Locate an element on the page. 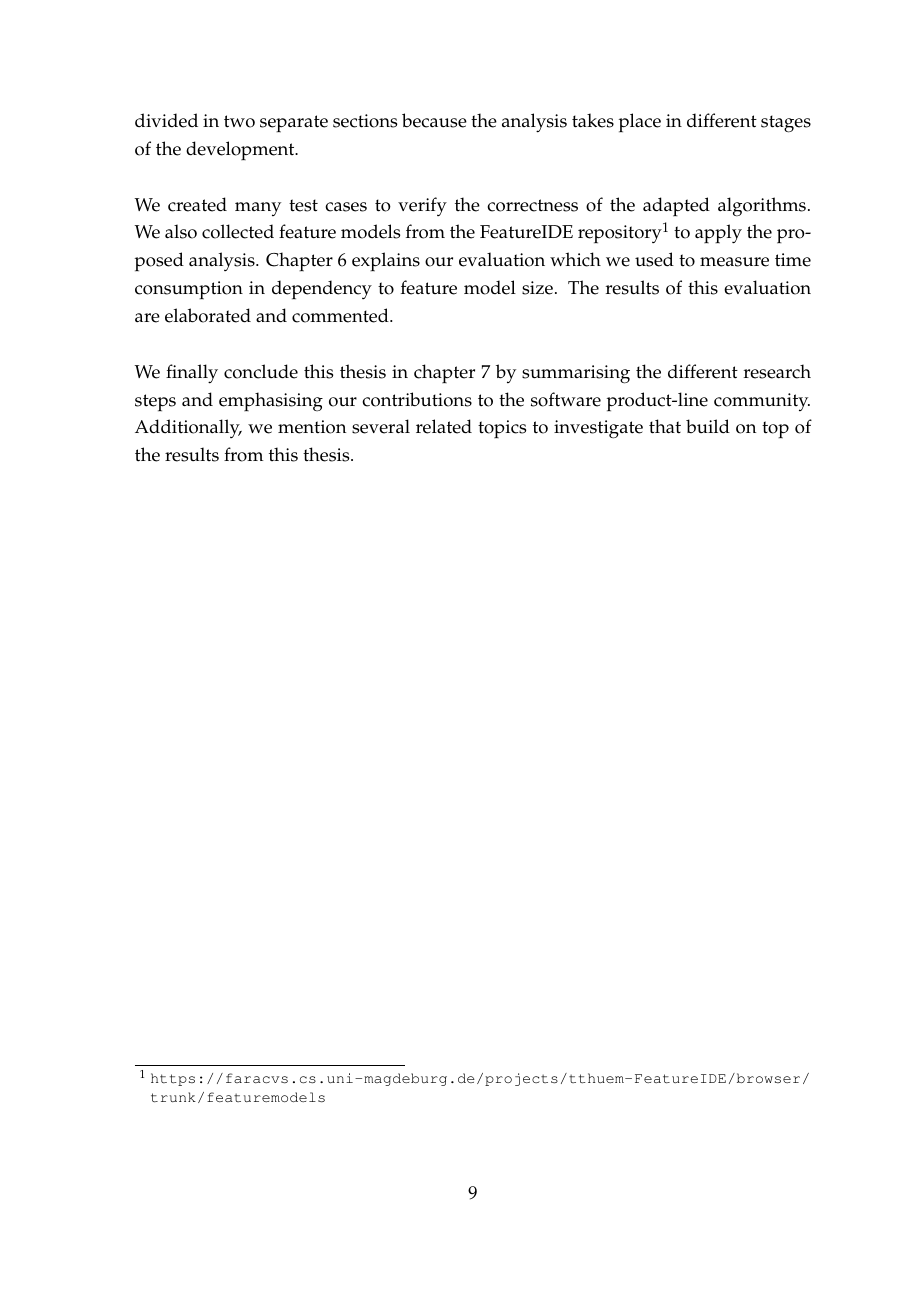 This document has height=1308, width=924. elaborated is located at coordinates (208, 315).
